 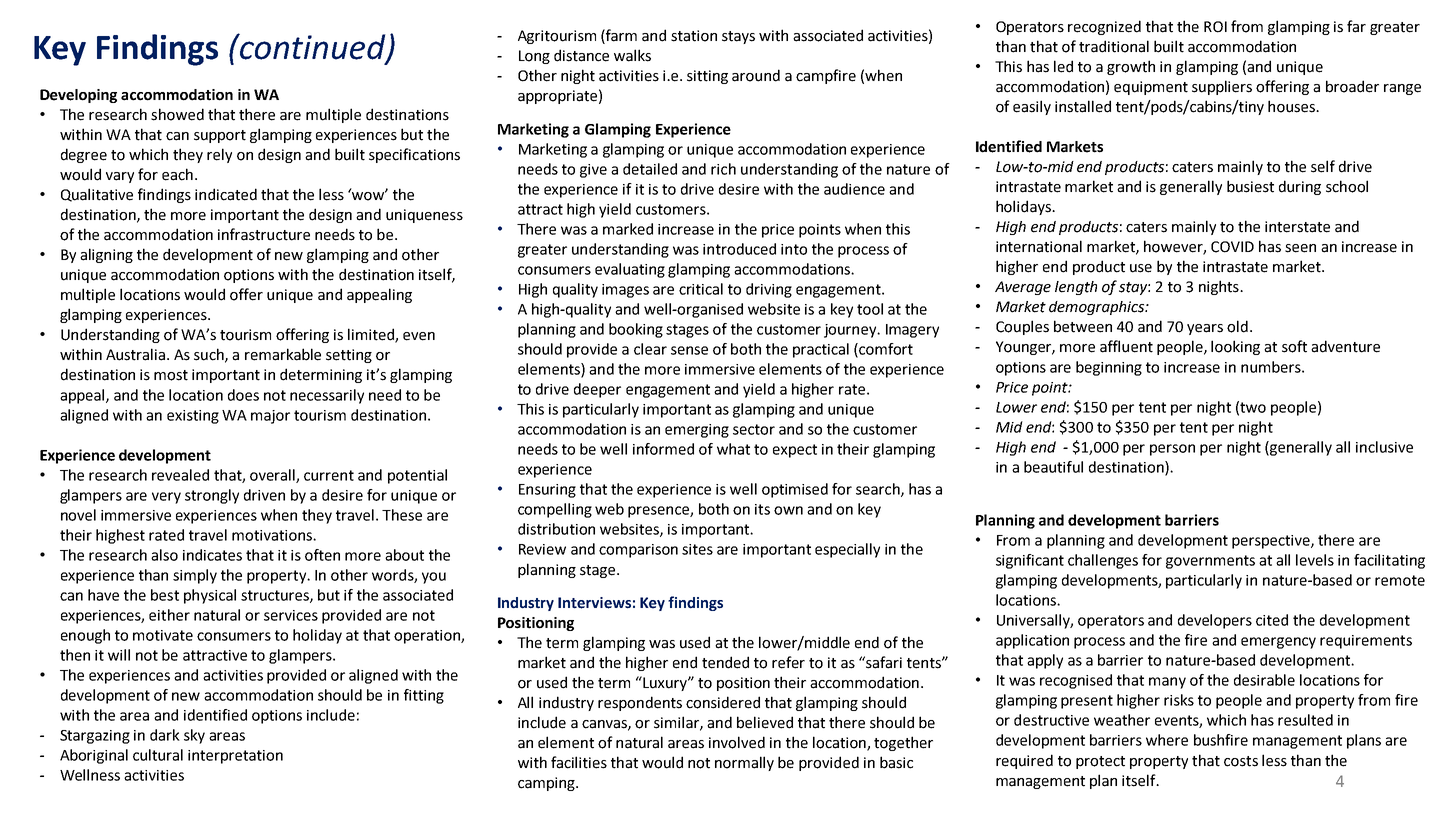 What do you see at coordinates (313, 47) in the screenshot?
I see `continued` at bounding box center [313, 47].
